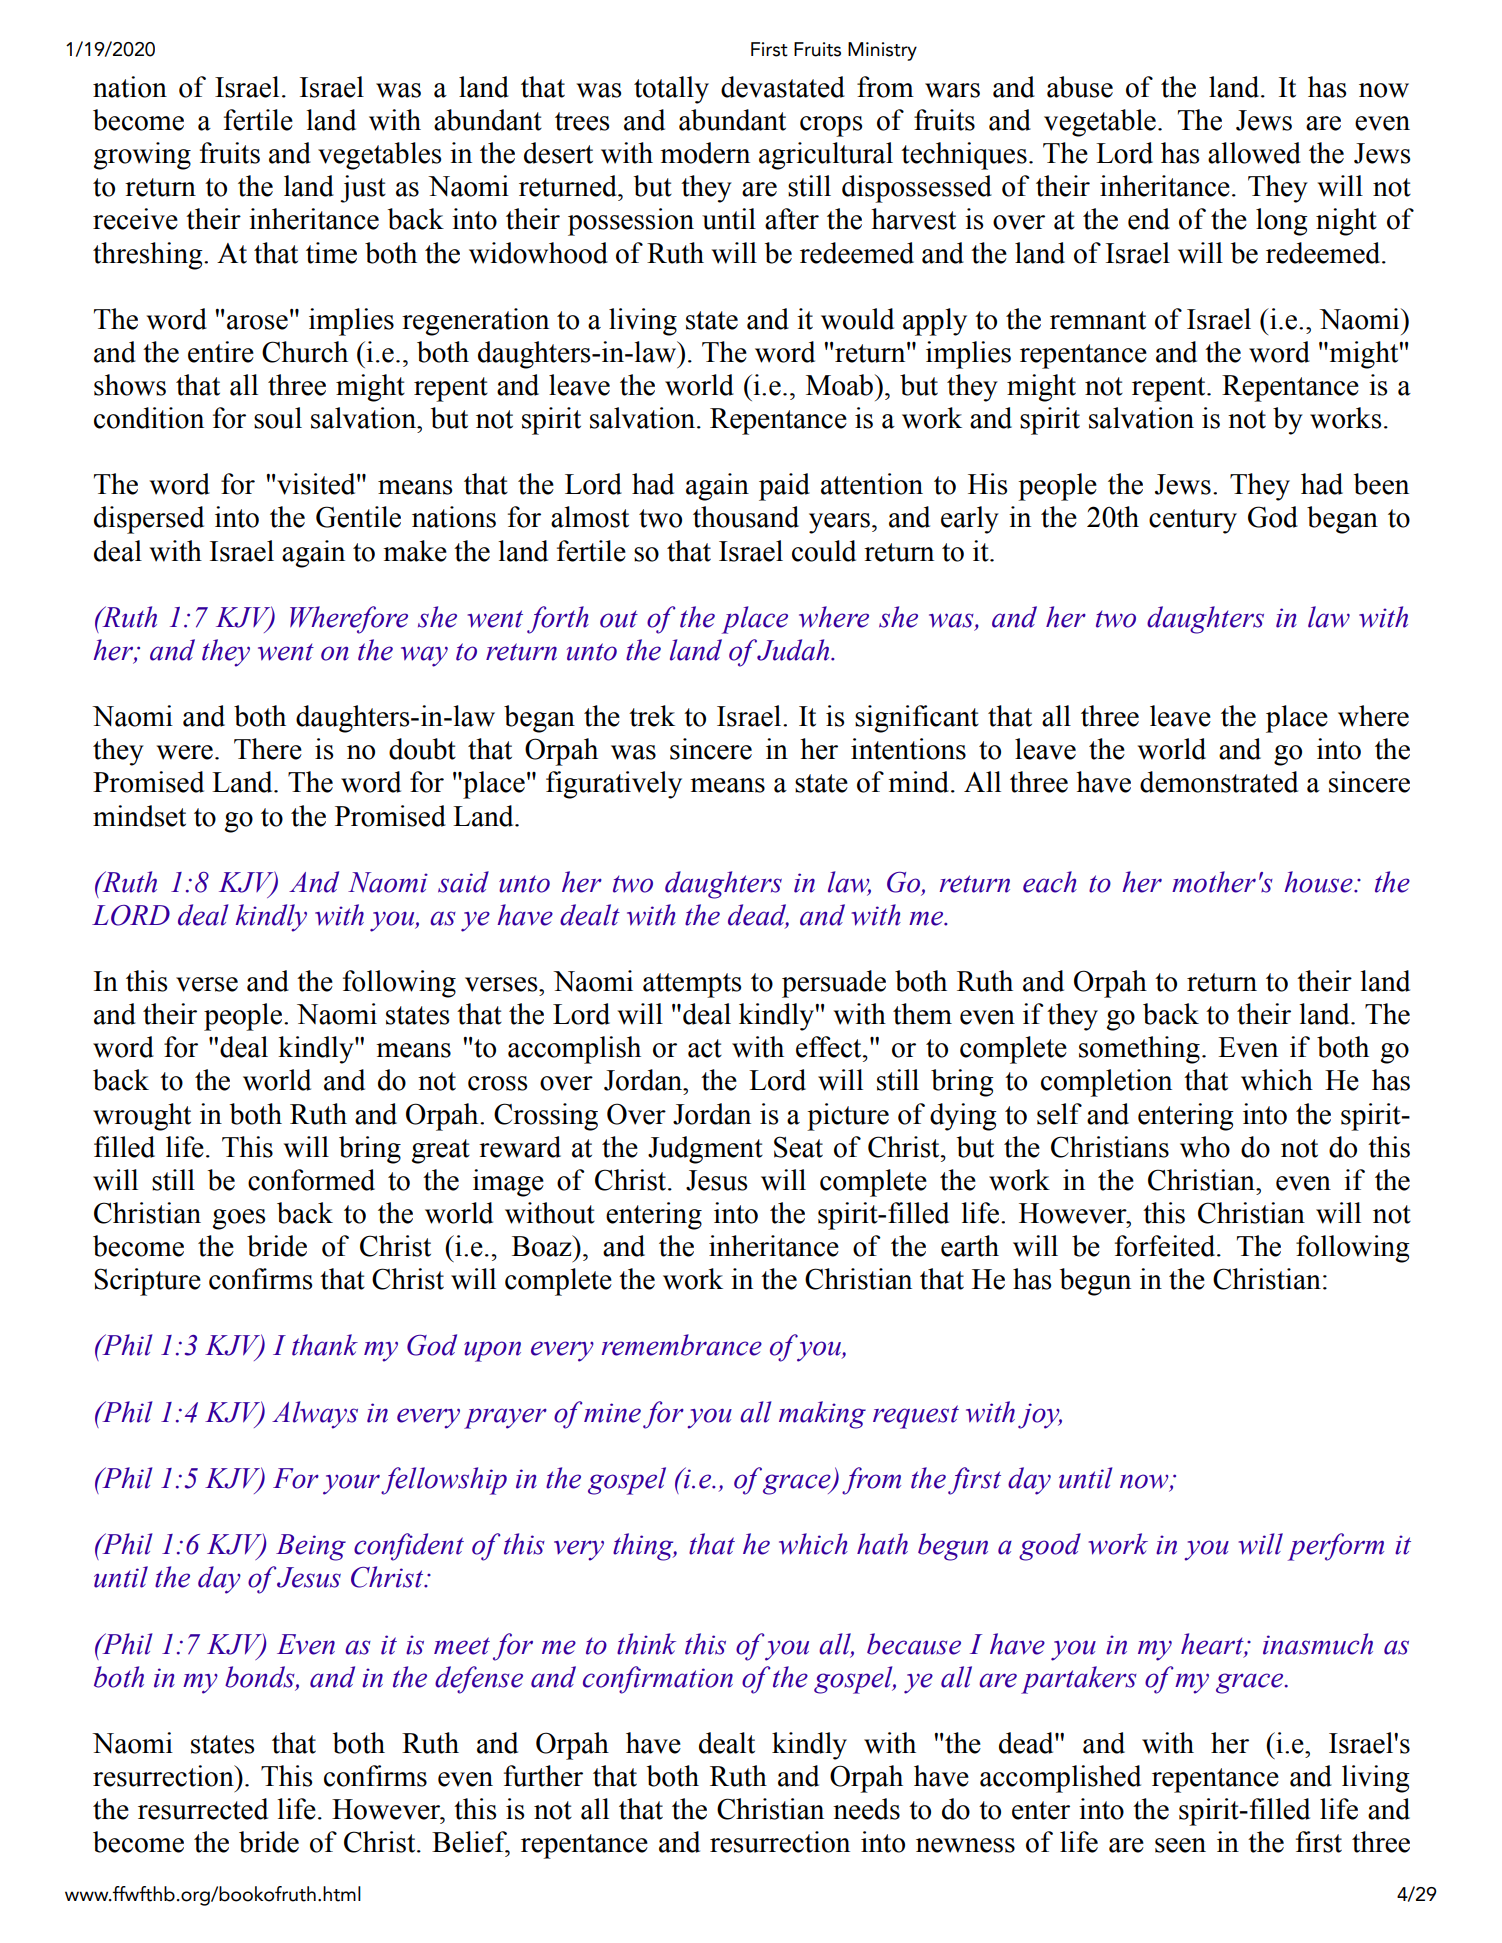  I want to click on just, so click(363, 189).
